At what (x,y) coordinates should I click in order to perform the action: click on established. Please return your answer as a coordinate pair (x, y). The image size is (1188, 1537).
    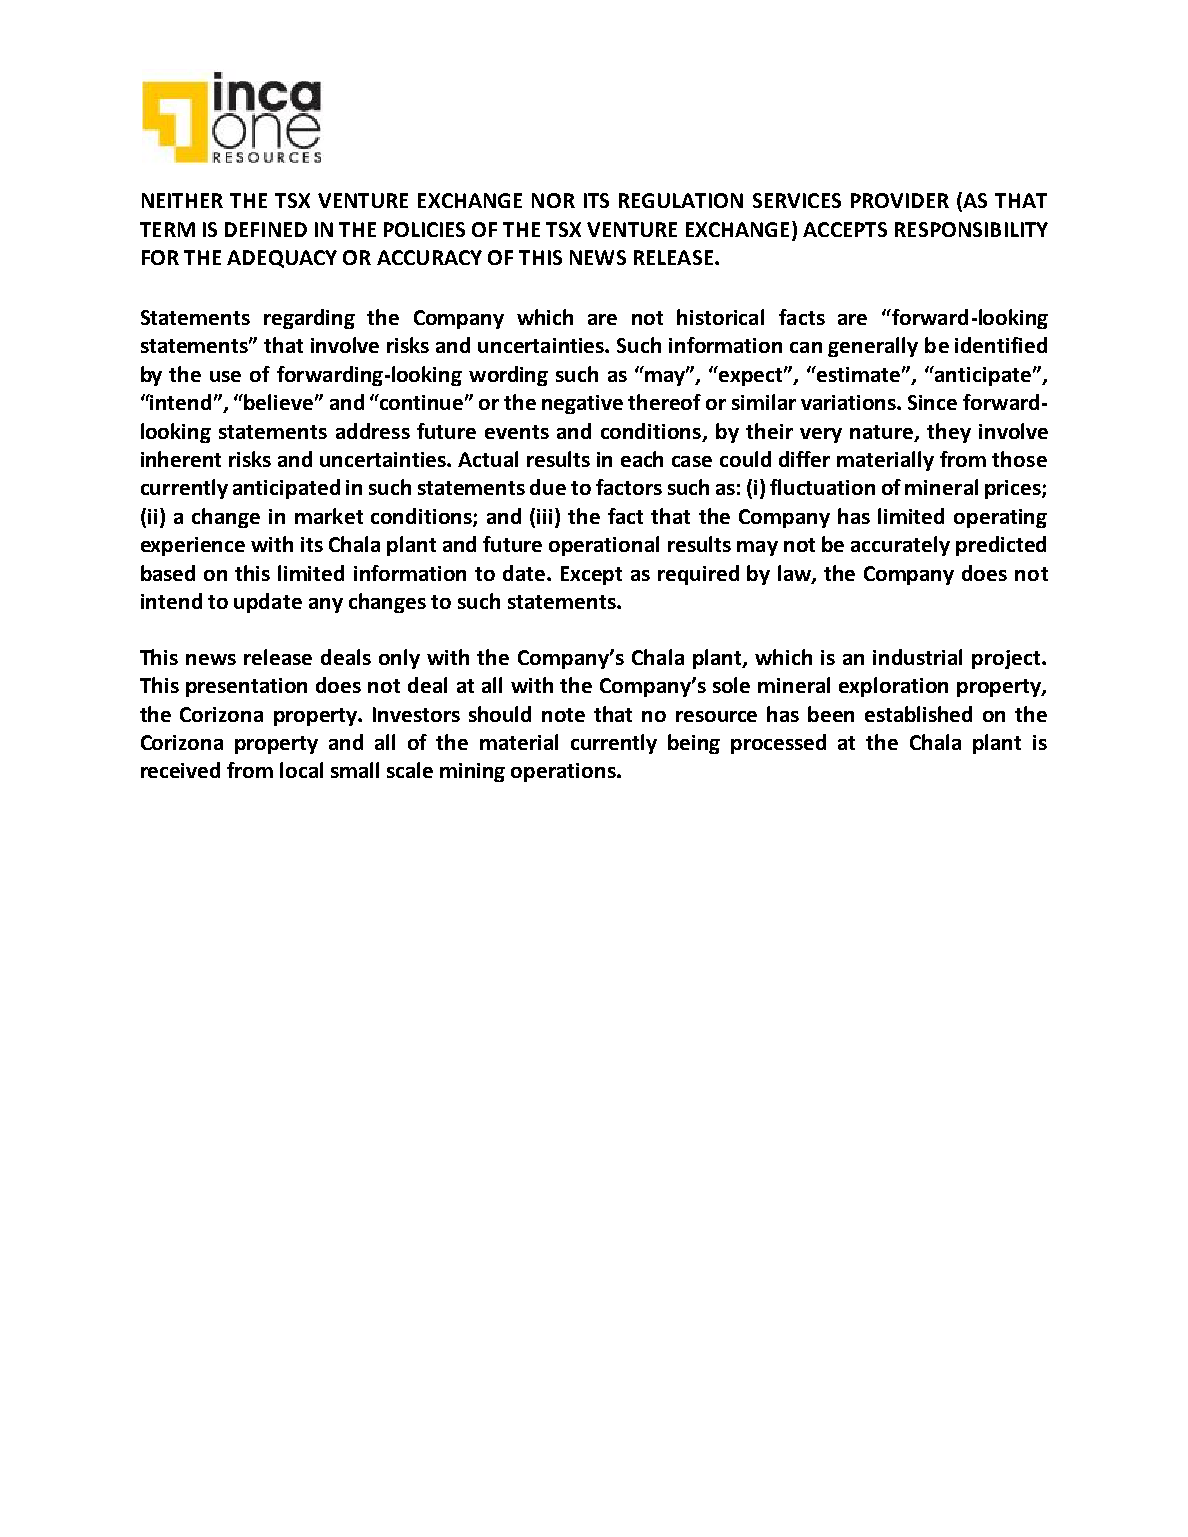
    Looking at the image, I should click on (918, 714).
